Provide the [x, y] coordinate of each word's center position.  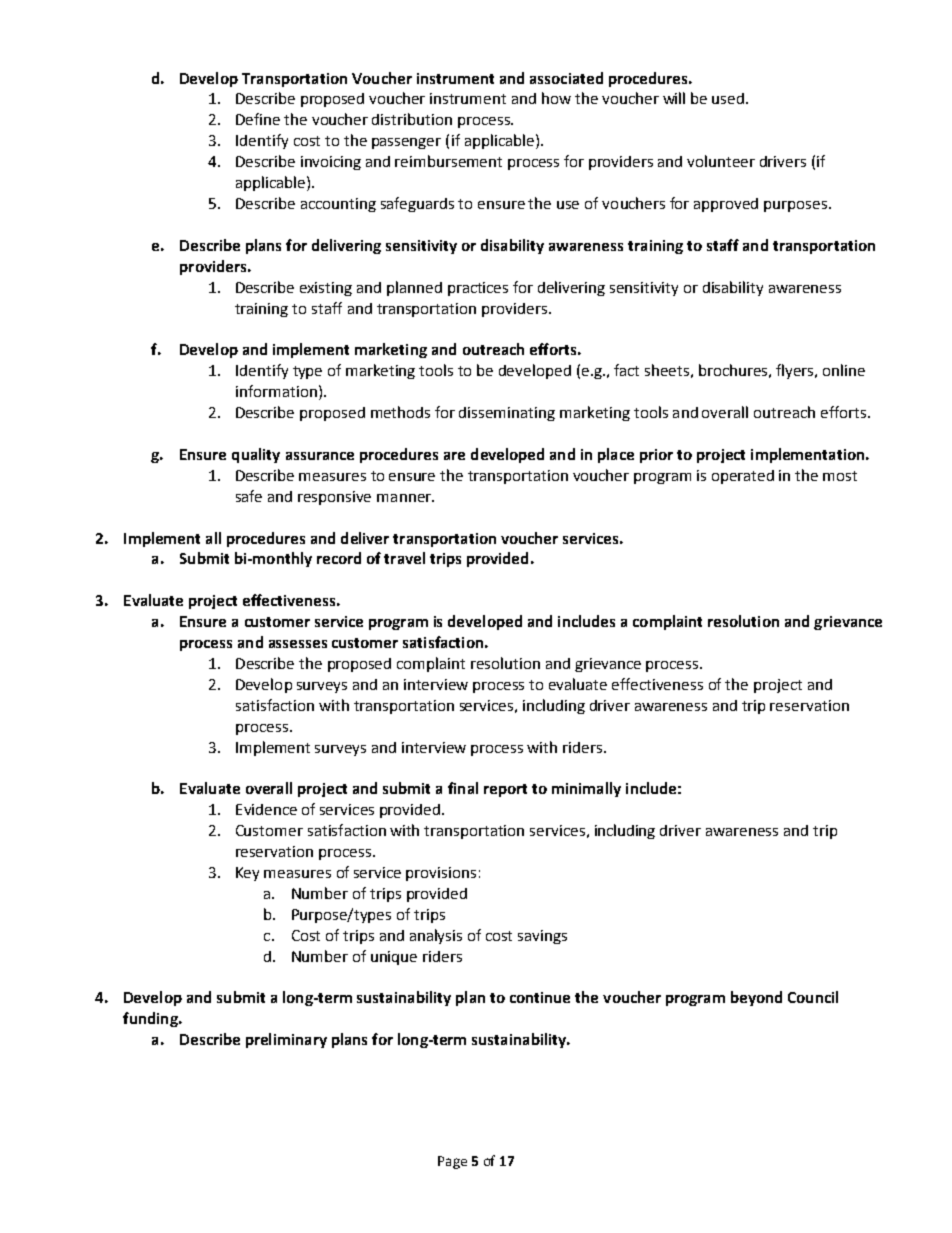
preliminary [286, 1040]
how [556, 98]
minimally [586, 789]
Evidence [266, 809]
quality [256, 455]
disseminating [507, 414]
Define [258, 119]
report [505, 790]
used [728, 98]
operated [743, 477]
